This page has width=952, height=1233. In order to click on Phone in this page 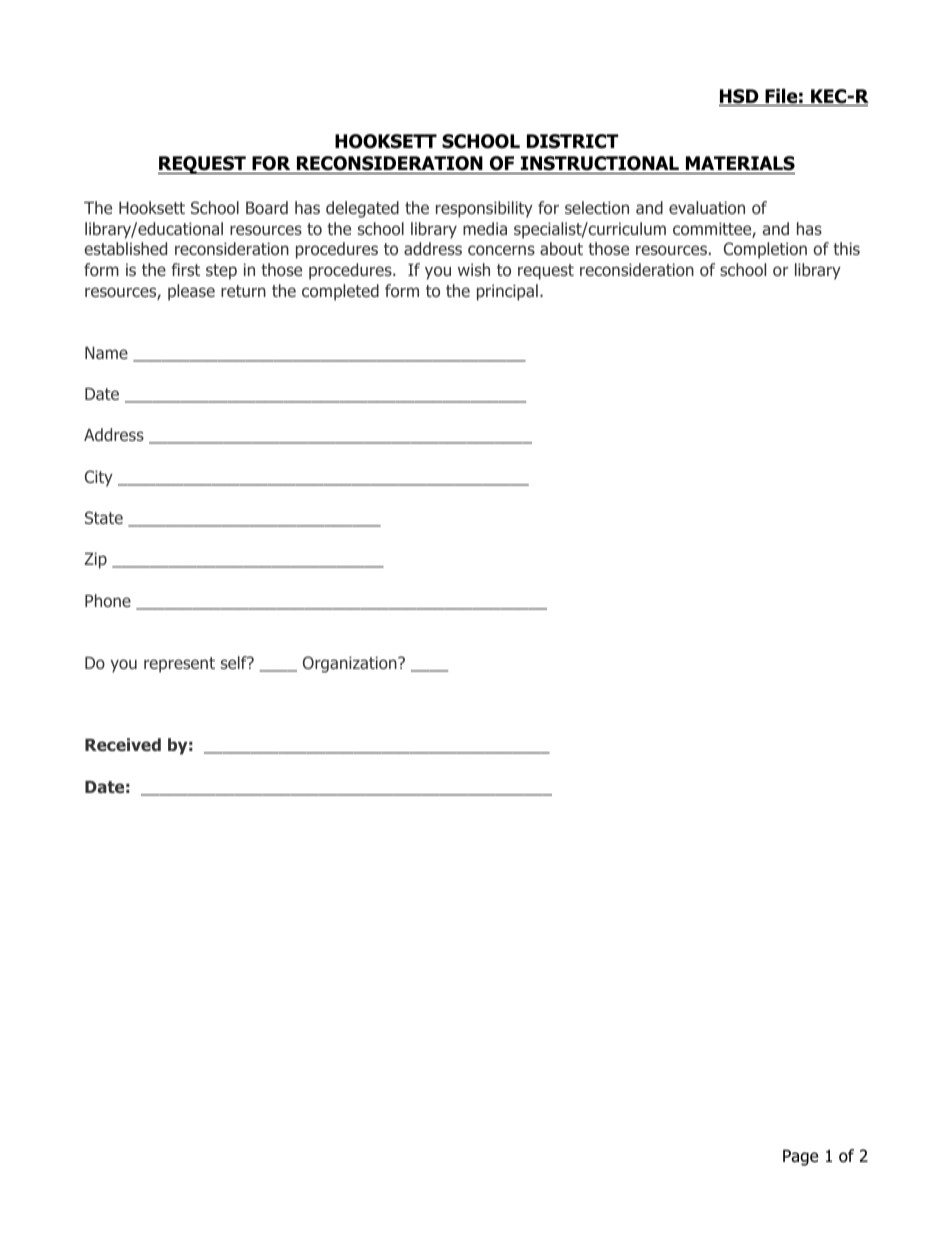, I will do `click(108, 600)`.
